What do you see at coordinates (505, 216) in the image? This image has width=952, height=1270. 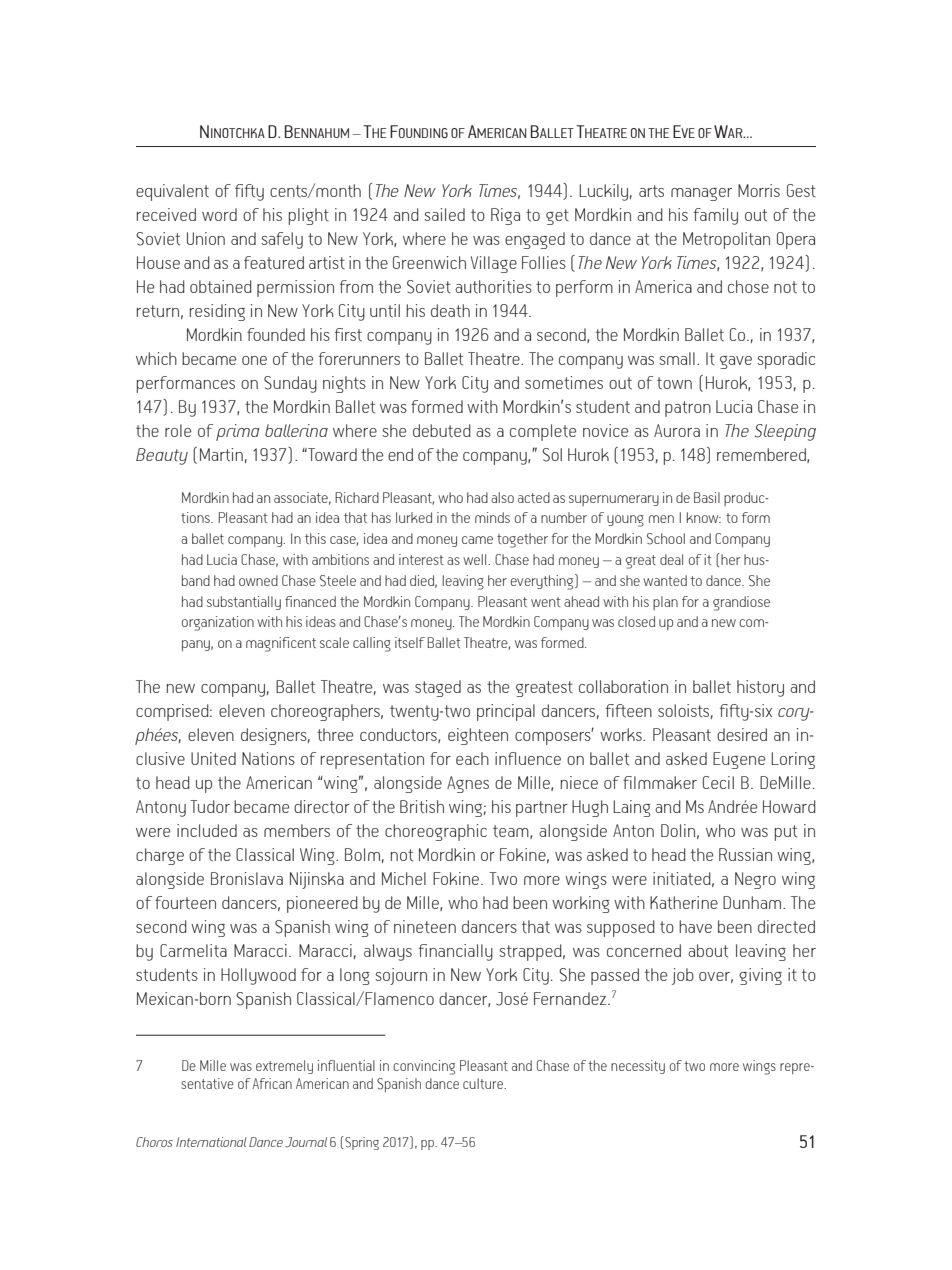 I see `Riga` at bounding box center [505, 216].
